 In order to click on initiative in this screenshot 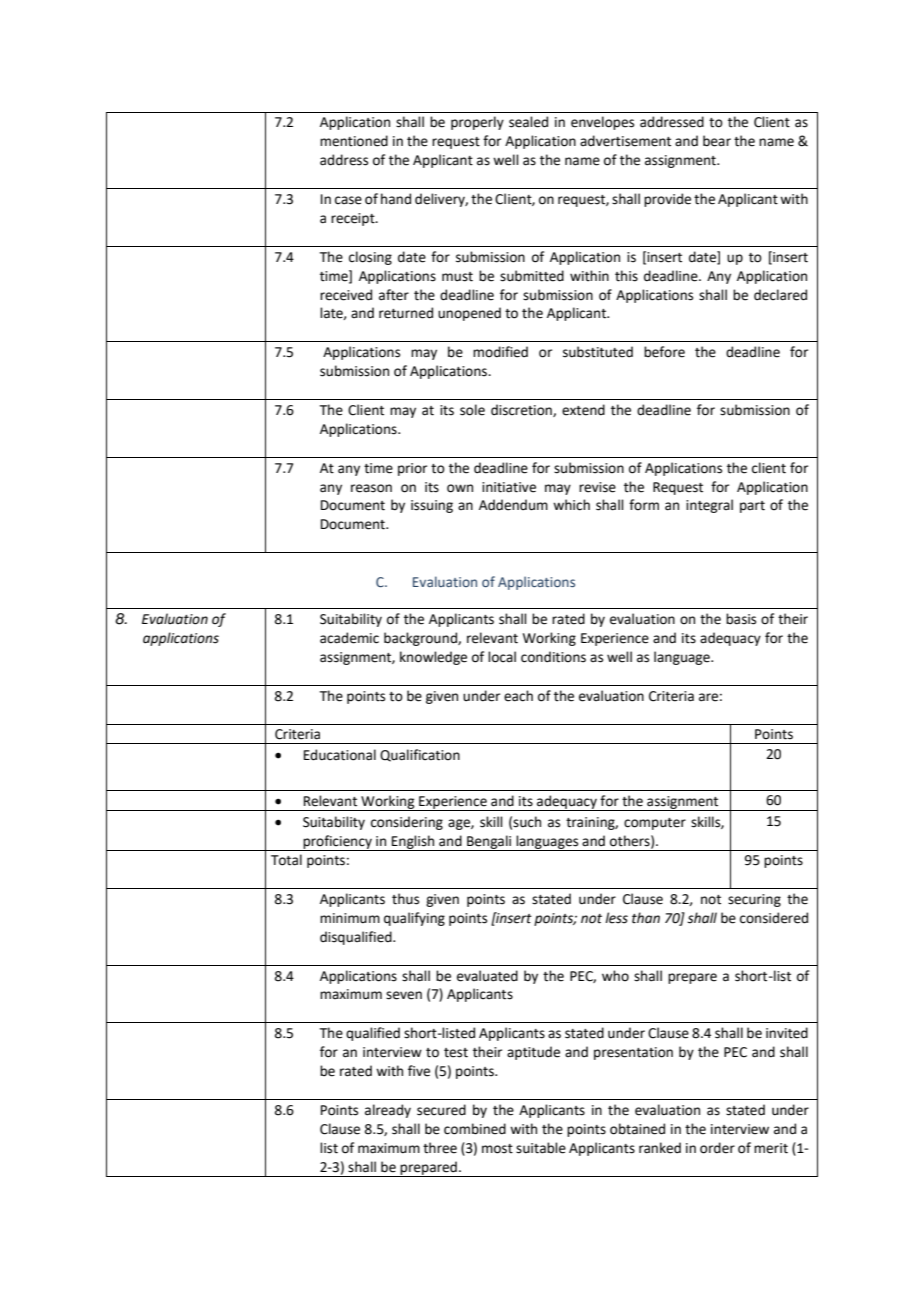, I will do `click(509, 487)`.
